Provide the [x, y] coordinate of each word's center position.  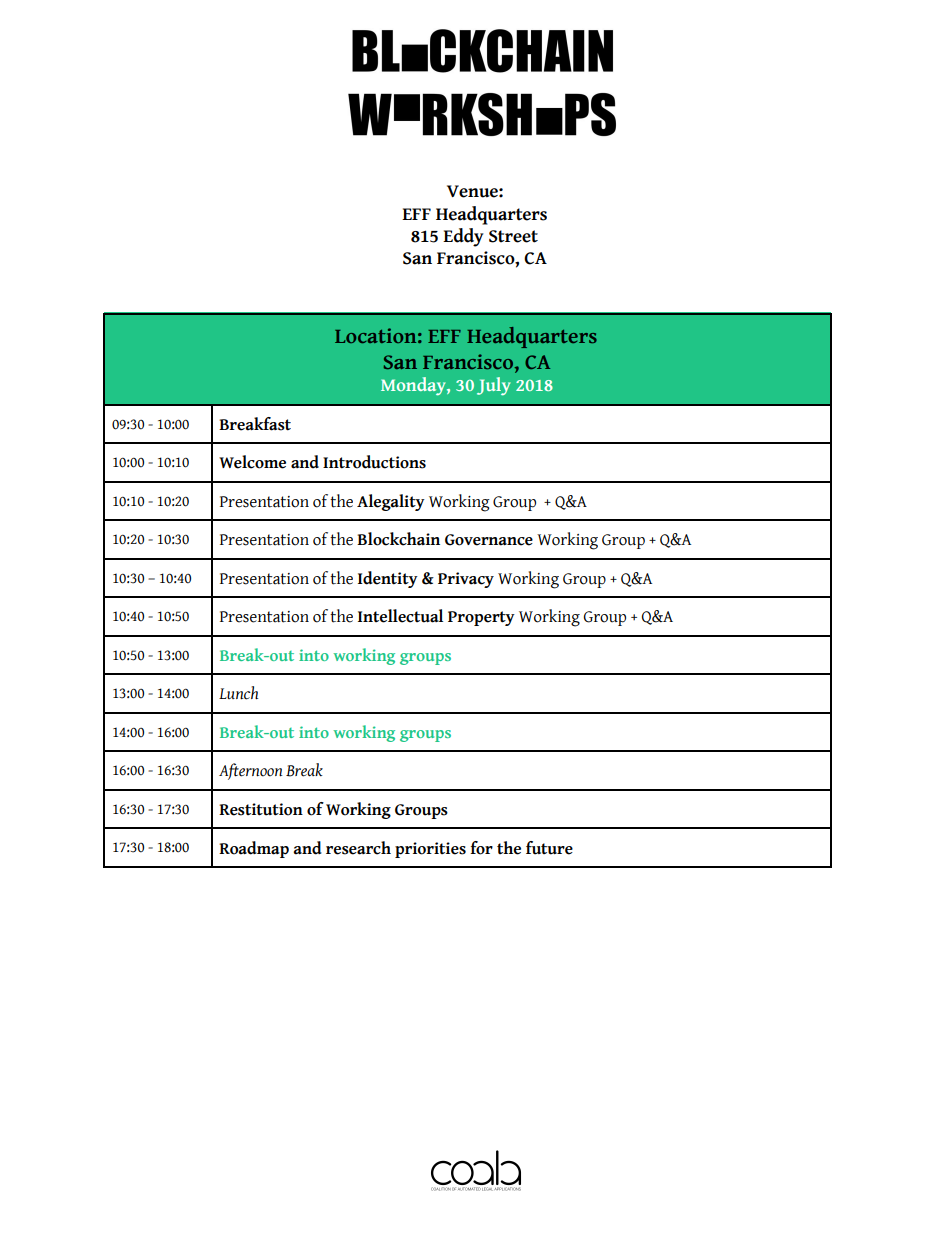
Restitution [261, 809]
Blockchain [398, 539]
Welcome [252, 462]
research [358, 848]
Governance [489, 540]
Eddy [463, 237]
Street [513, 236]
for [481, 848]
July [494, 386]
